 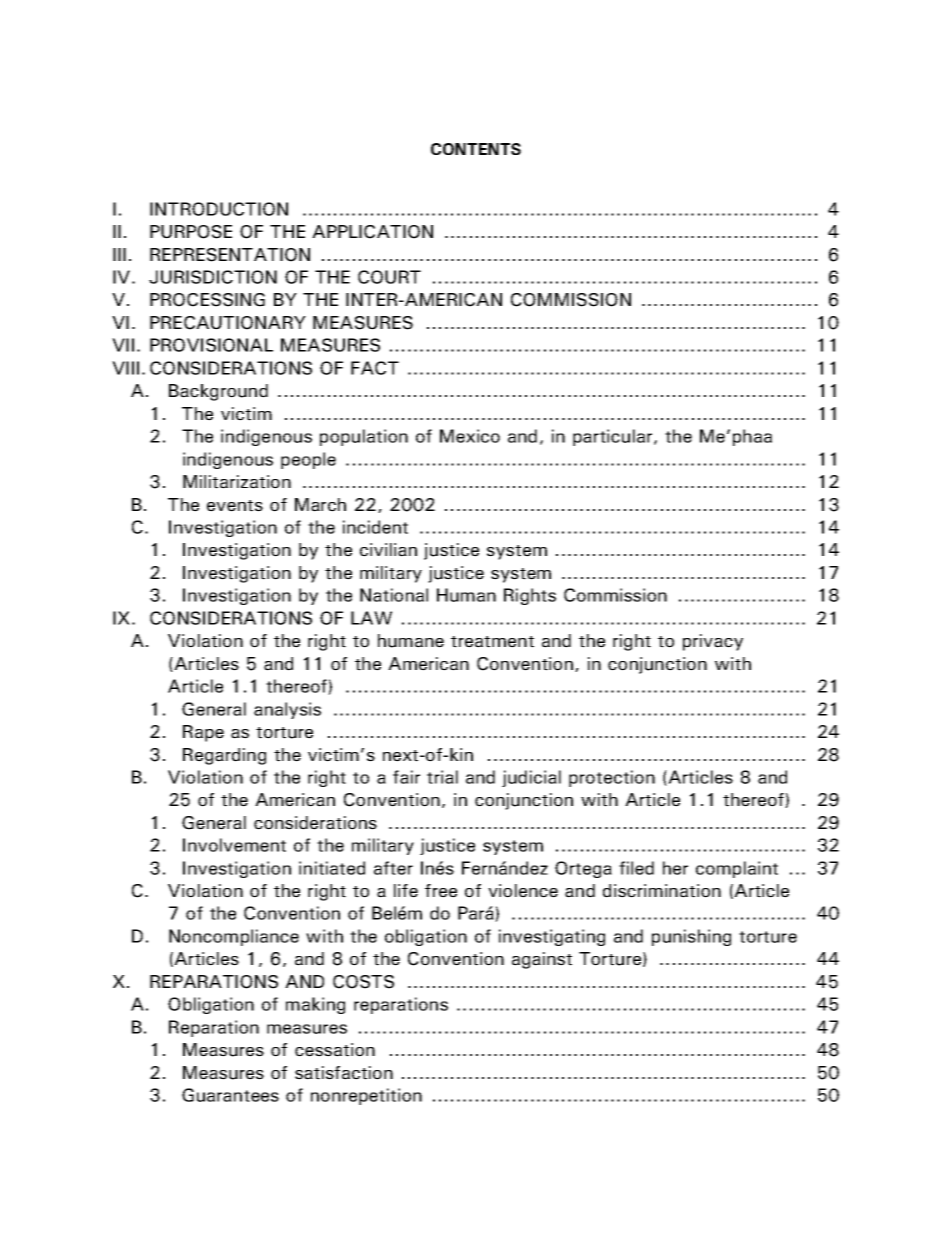 I want to click on analysis, so click(x=287, y=710).
